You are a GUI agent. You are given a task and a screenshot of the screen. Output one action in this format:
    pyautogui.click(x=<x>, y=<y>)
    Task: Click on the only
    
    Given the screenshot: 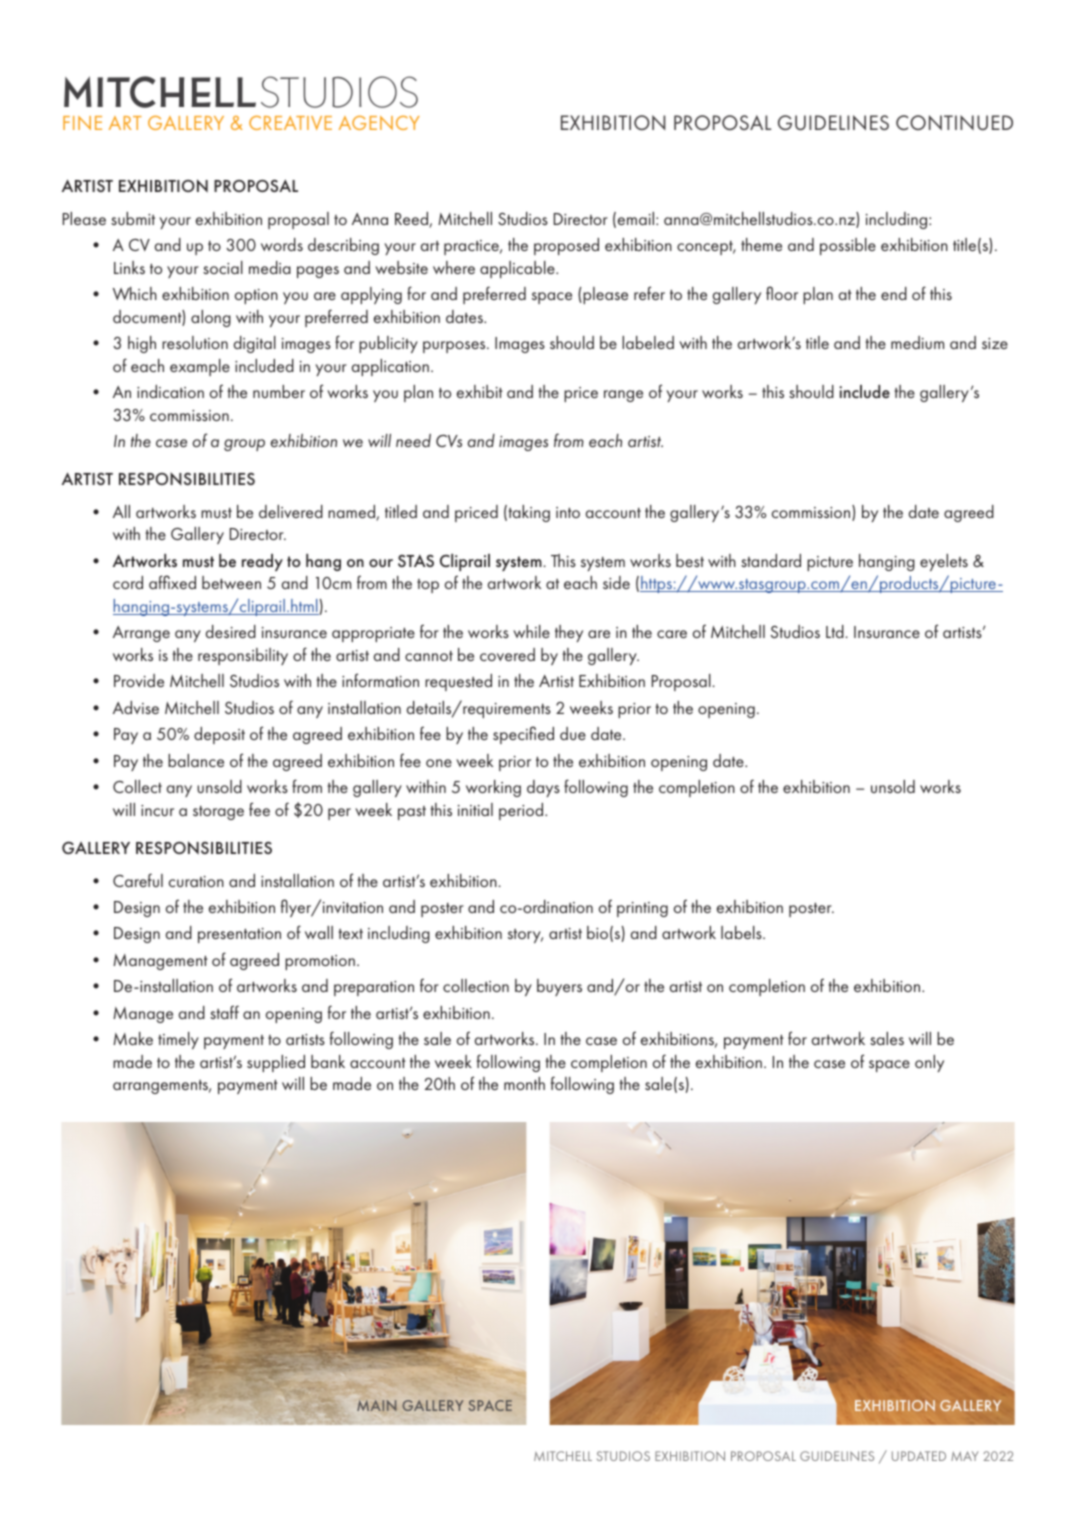 What is the action you would take?
    pyautogui.click(x=929, y=1063)
